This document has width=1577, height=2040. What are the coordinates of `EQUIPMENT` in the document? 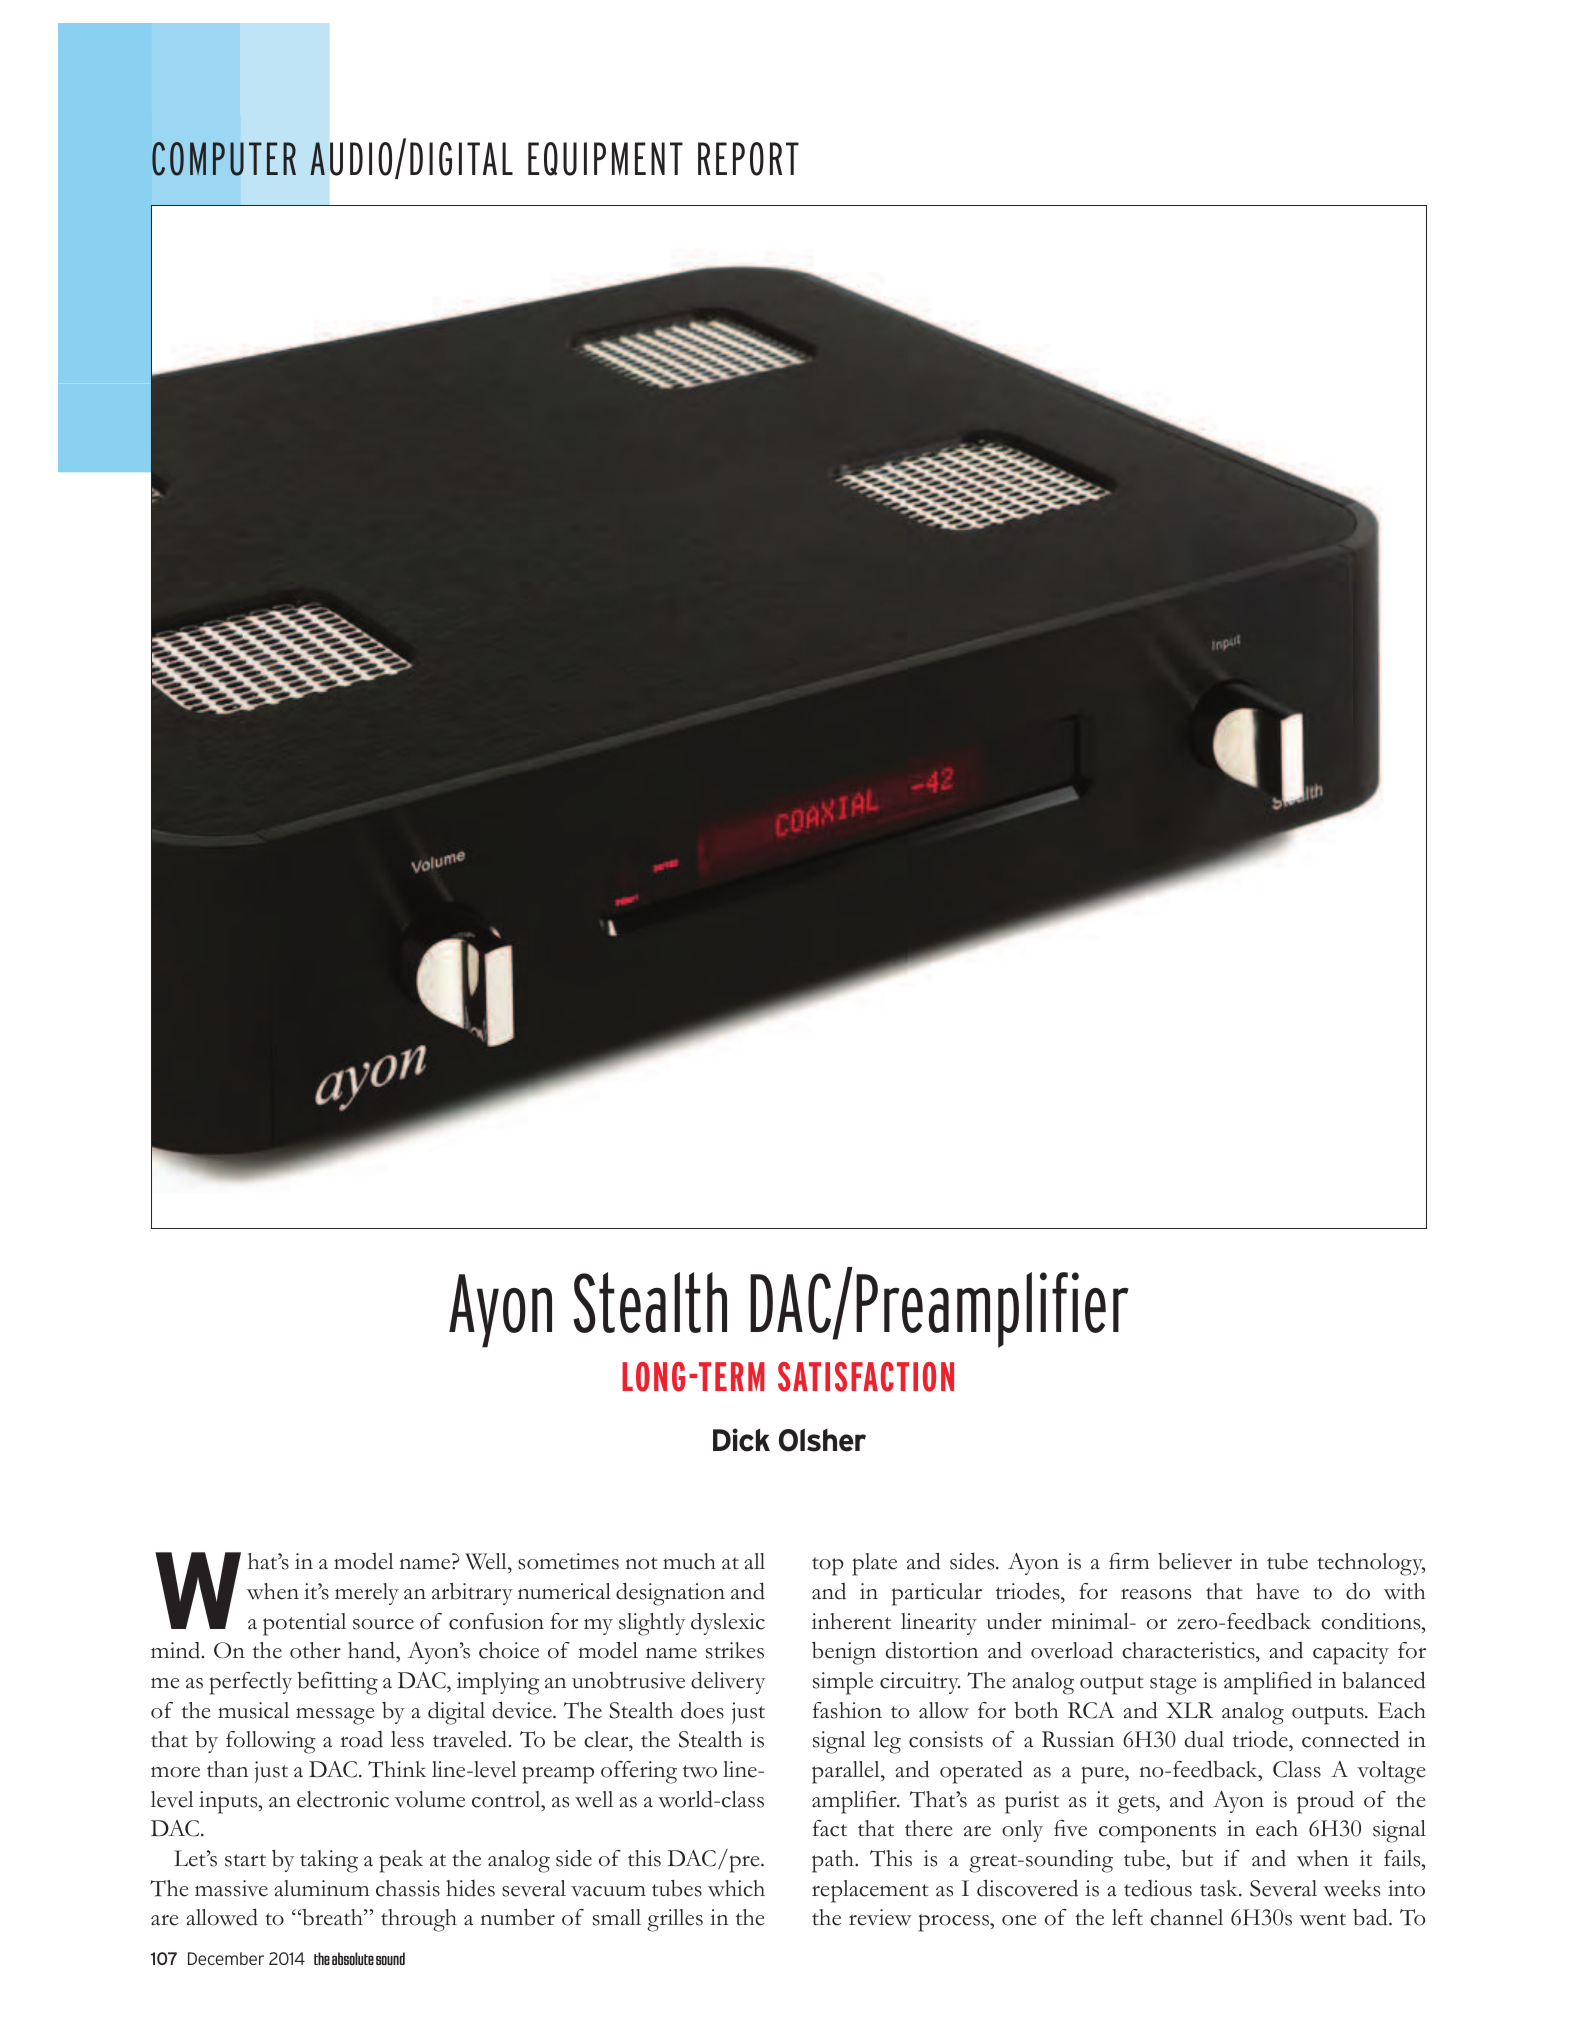 It's located at (605, 159).
